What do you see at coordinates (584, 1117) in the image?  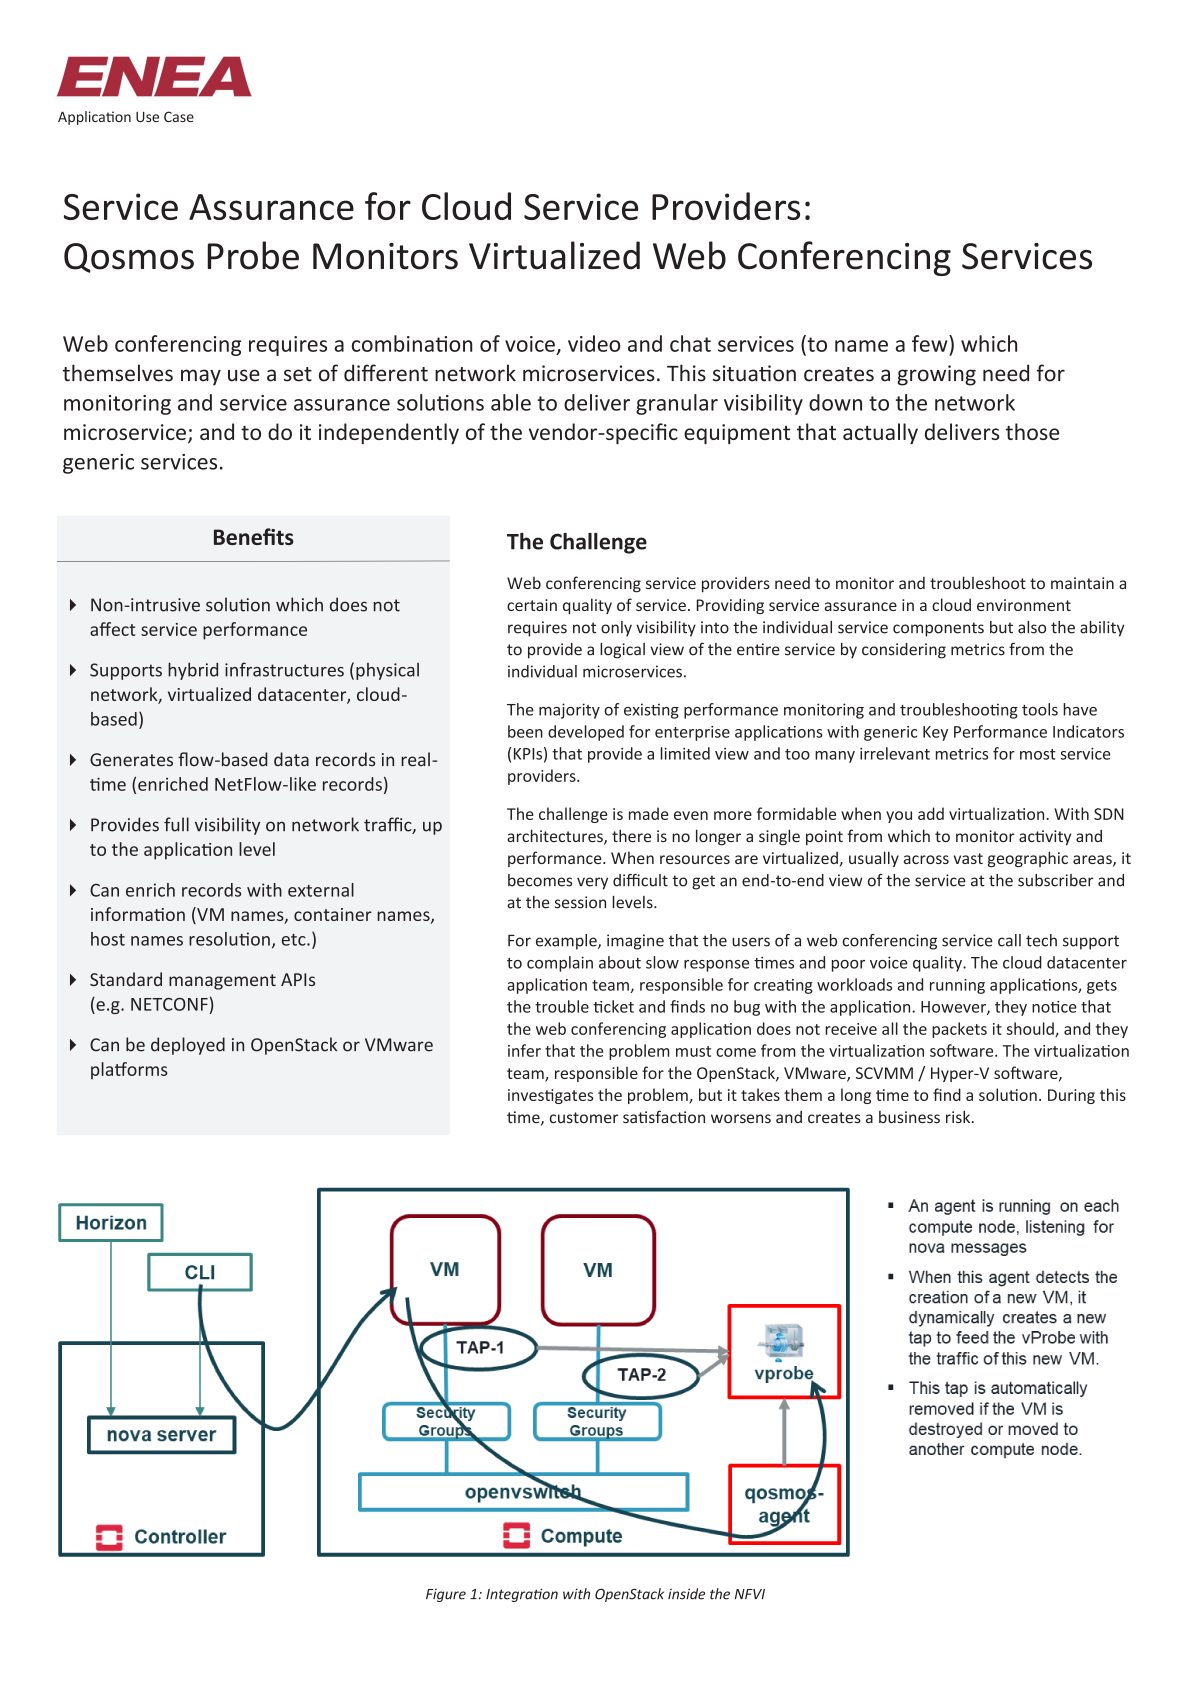 I see `customer` at bounding box center [584, 1117].
